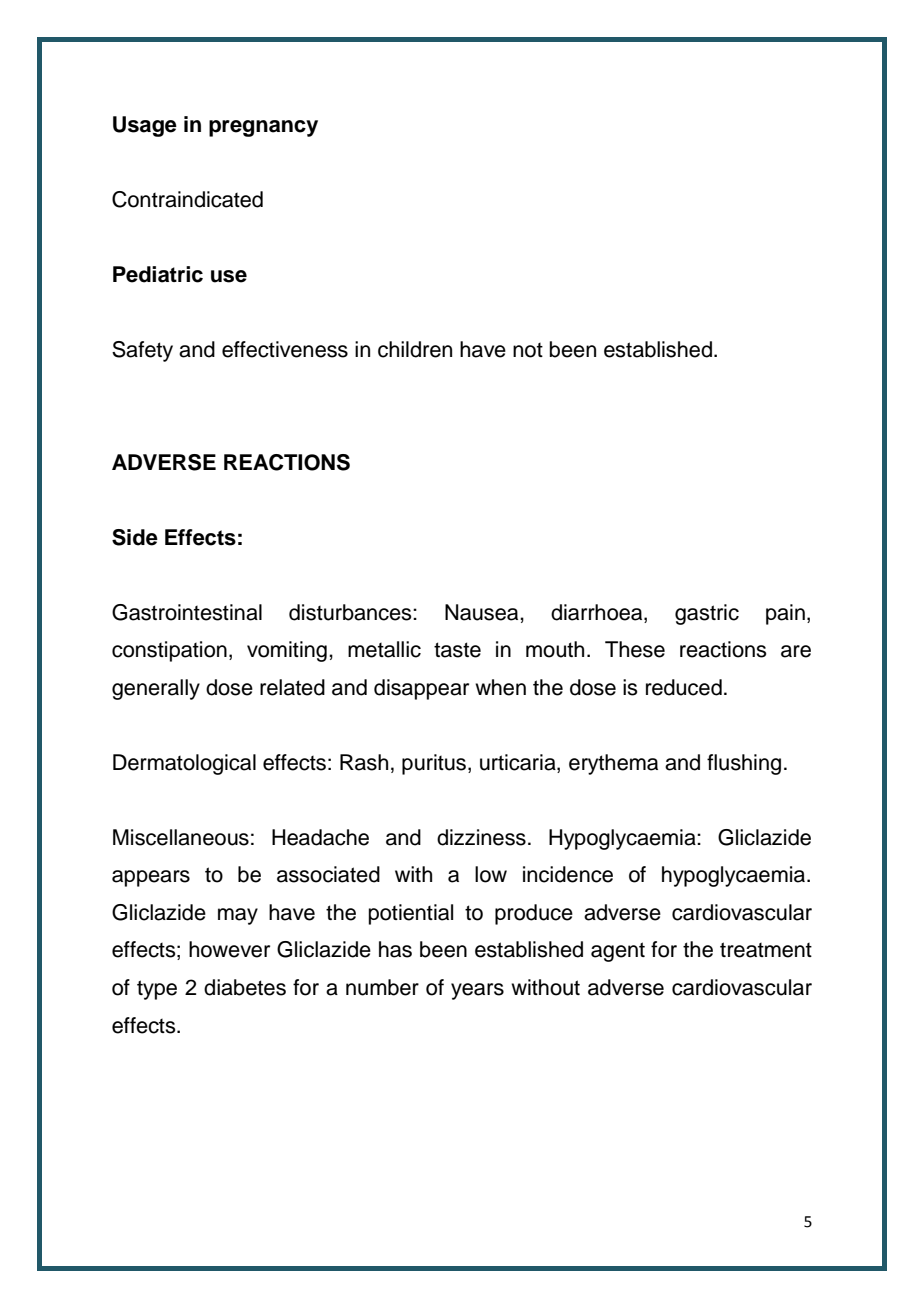  What do you see at coordinates (156, 689) in the image?
I see `generally` at bounding box center [156, 689].
